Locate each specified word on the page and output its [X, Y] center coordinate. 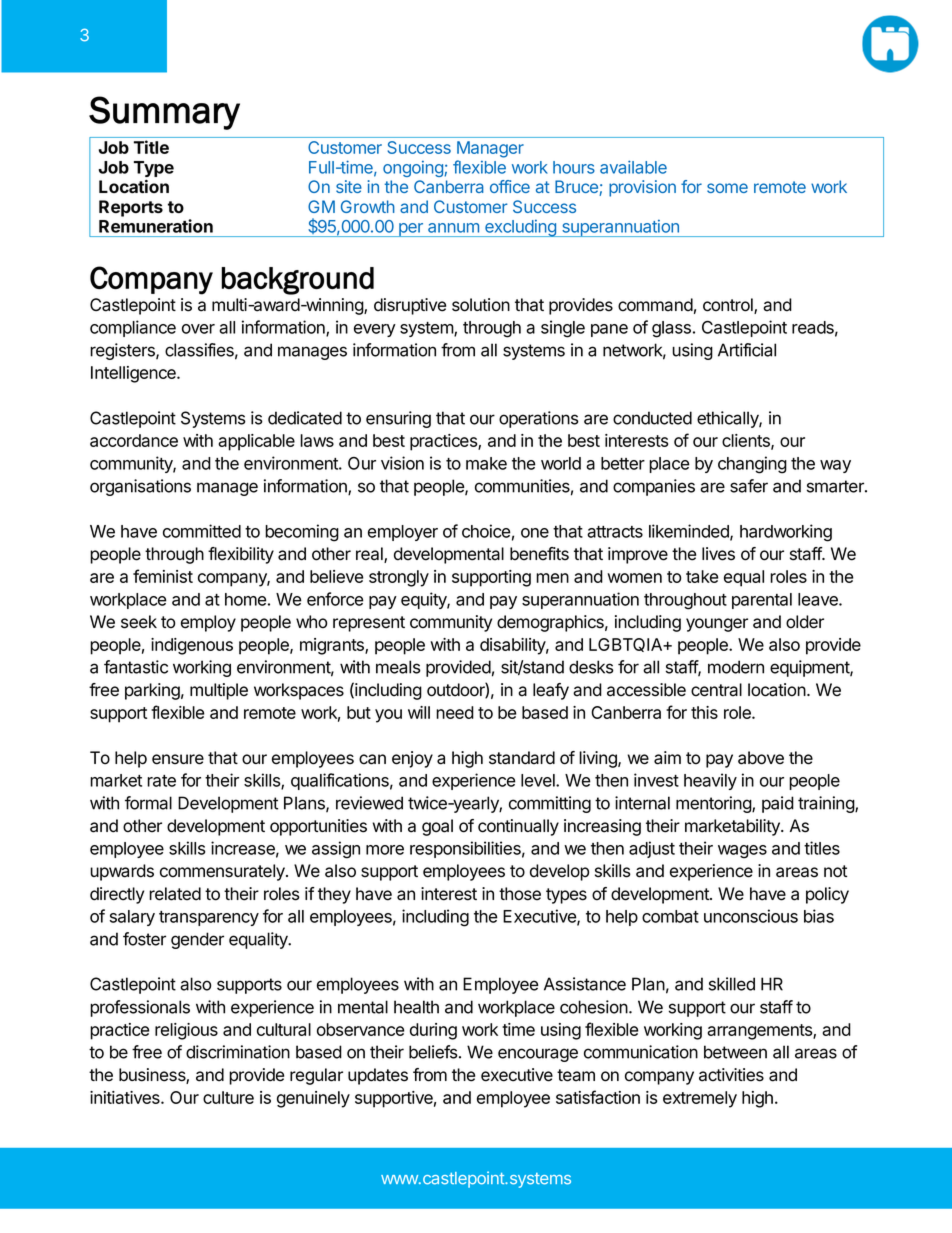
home [246, 599]
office [510, 186]
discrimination [238, 1052]
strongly [399, 578]
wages [742, 852]
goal [437, 827]
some [727, 188]
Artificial [747, 350]
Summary [164, 113]
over [198, 329]
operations [539, 419]
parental [762, 601]
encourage [538, 1055]
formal [148, 803]
